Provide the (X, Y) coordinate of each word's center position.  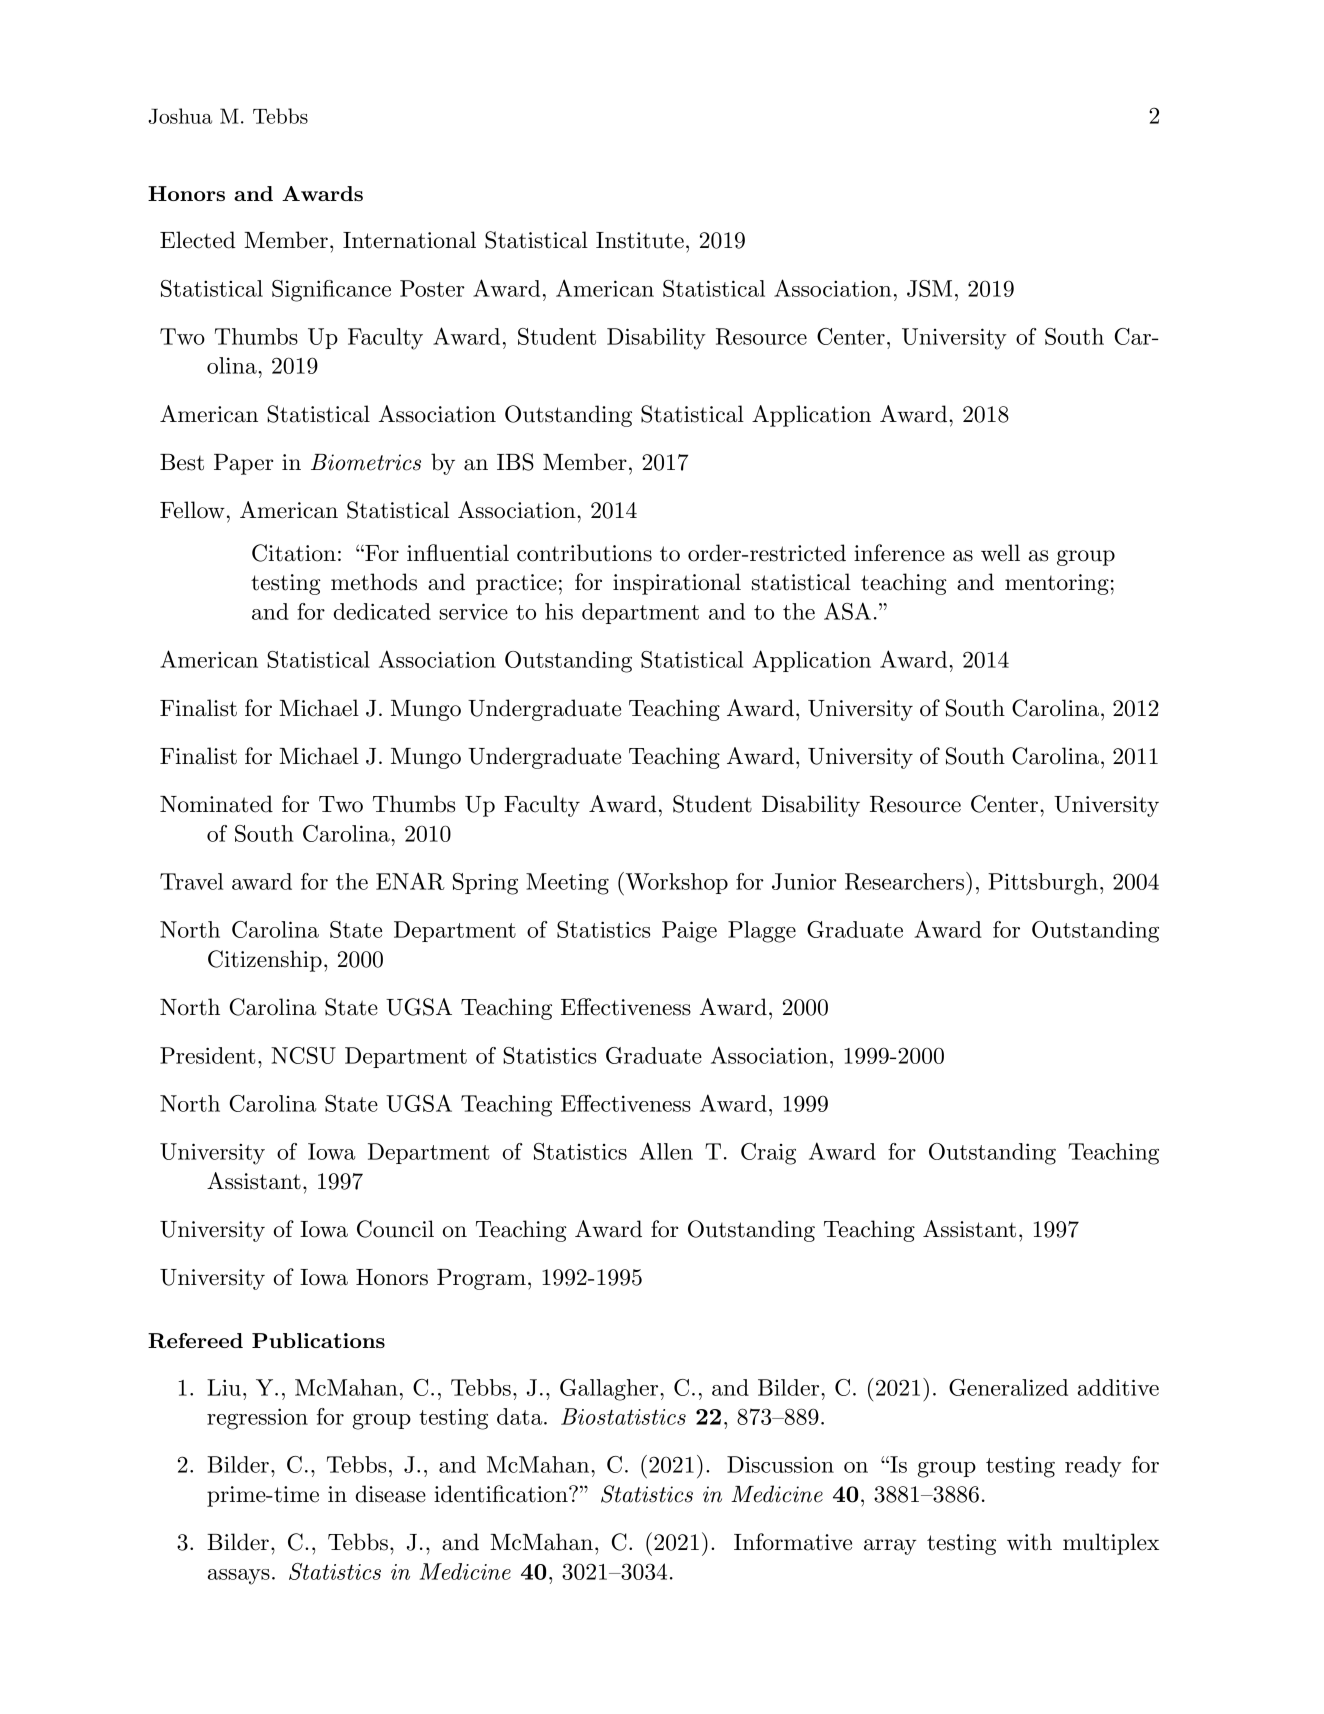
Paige (689, 932)
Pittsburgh (1043, 884)
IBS (515, 462)
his (559, 611)
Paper (243, 464)
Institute (640, 240)
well (1000, 553)
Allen (666, 1151)
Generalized (1008, 1387)
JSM (929, 288)
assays (239, 1577)
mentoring (1057, 584)
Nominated (216, 804)
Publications (318, 1340)
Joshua (180, 116)
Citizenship (265, 961)
